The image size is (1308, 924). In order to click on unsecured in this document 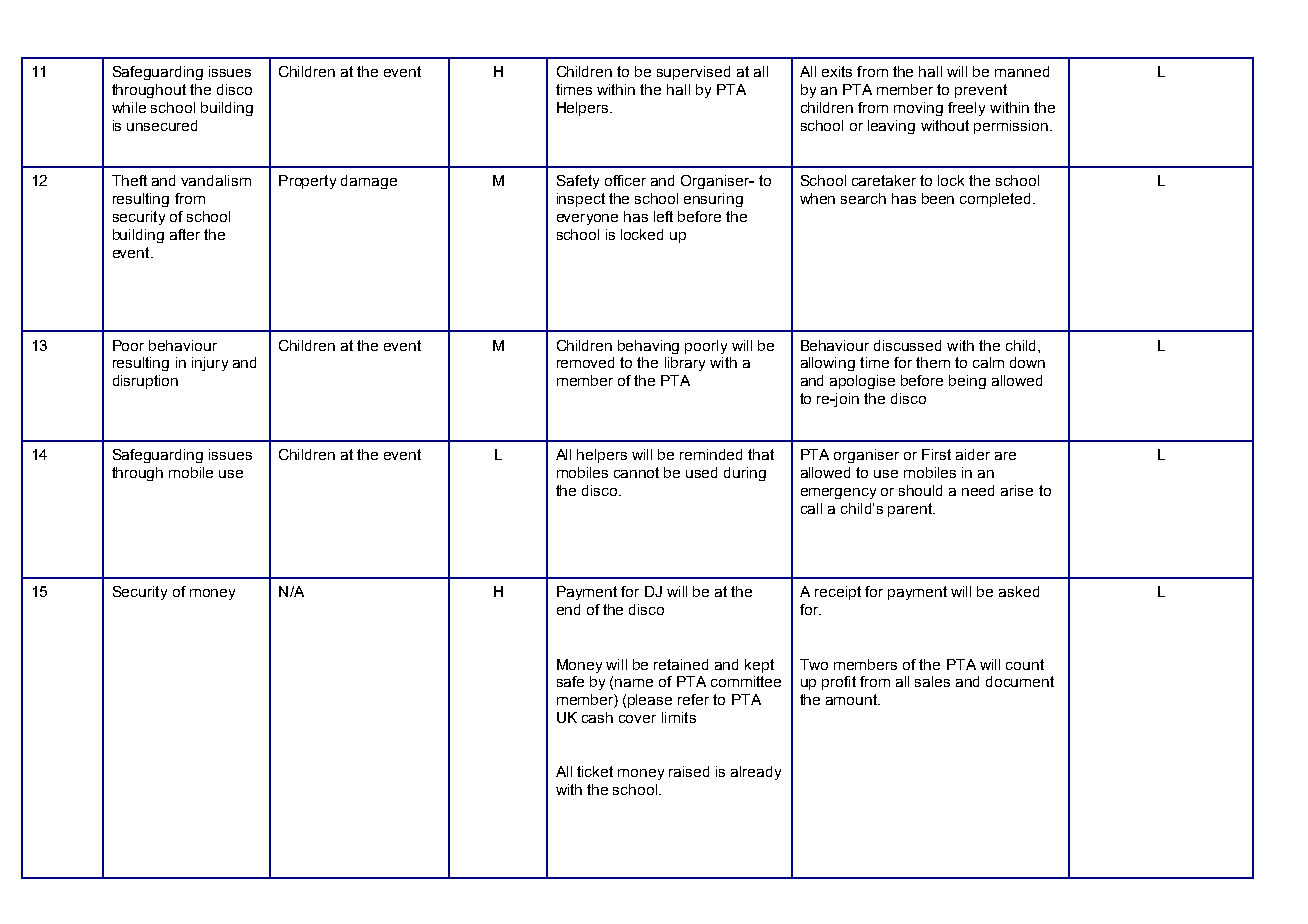, I will do `click(162, 125)`.
